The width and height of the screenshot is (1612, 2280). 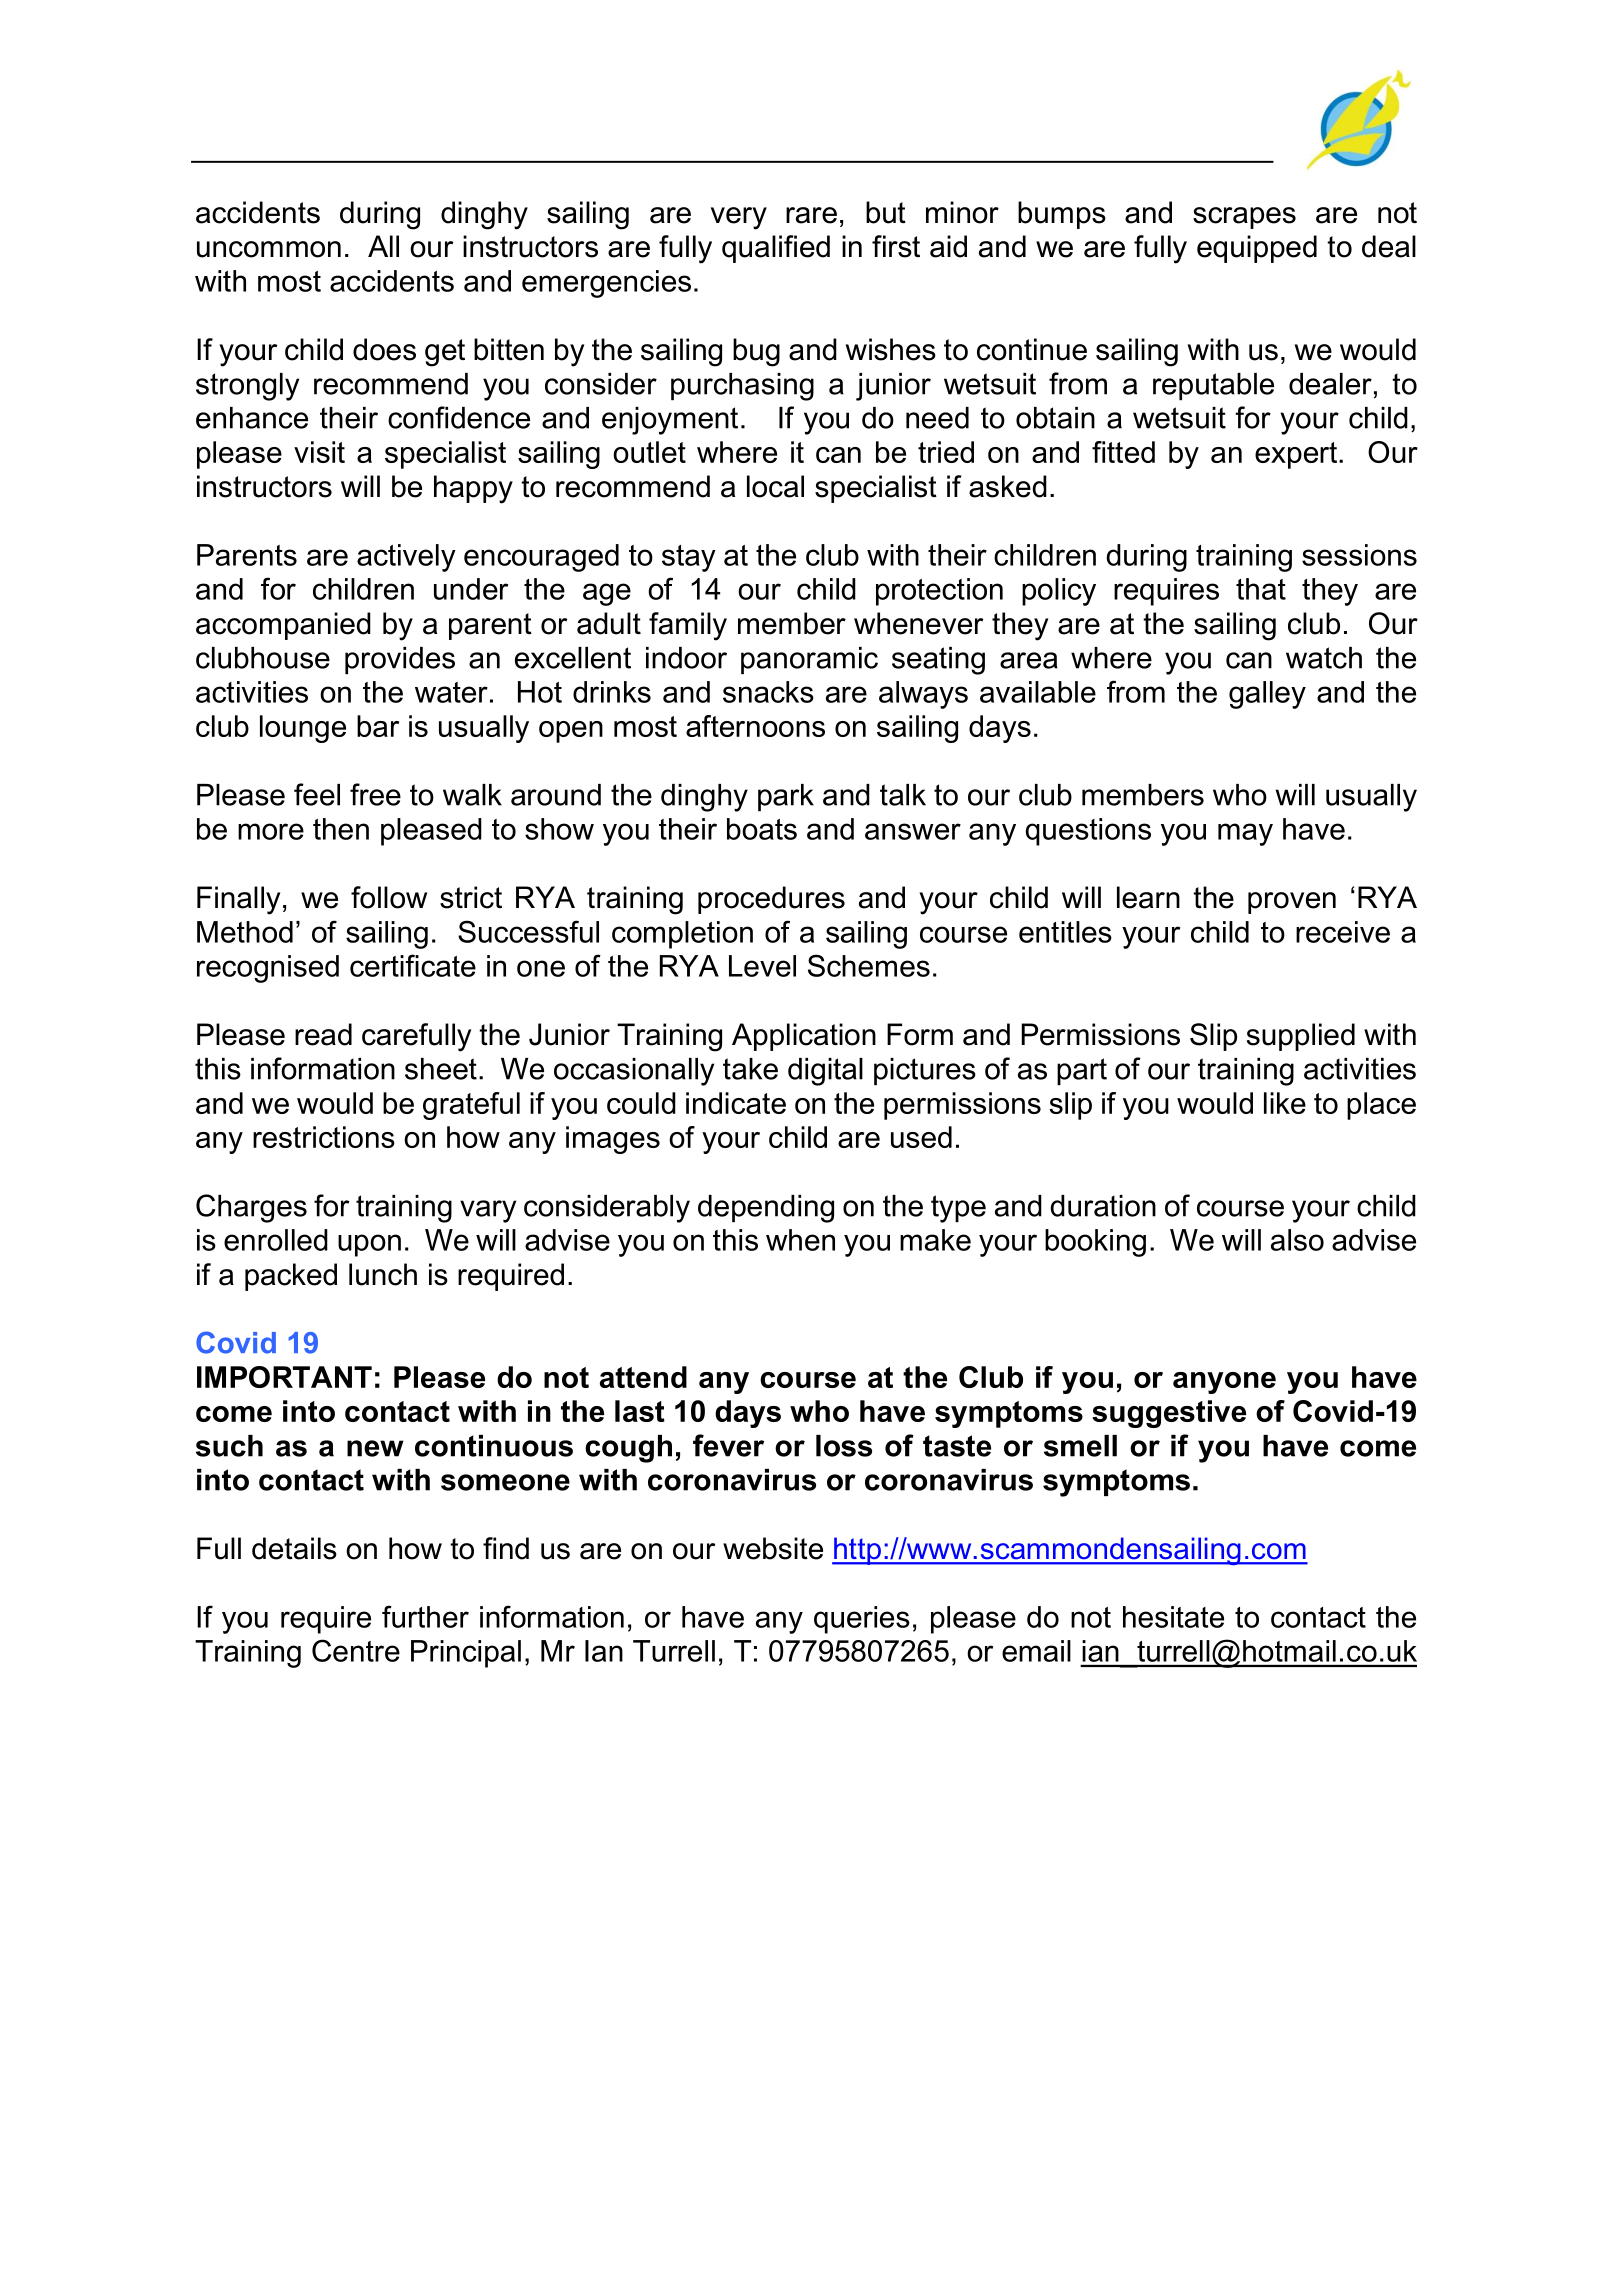 I want to click on IMPORTANT, so click(x=284, y=1377).
